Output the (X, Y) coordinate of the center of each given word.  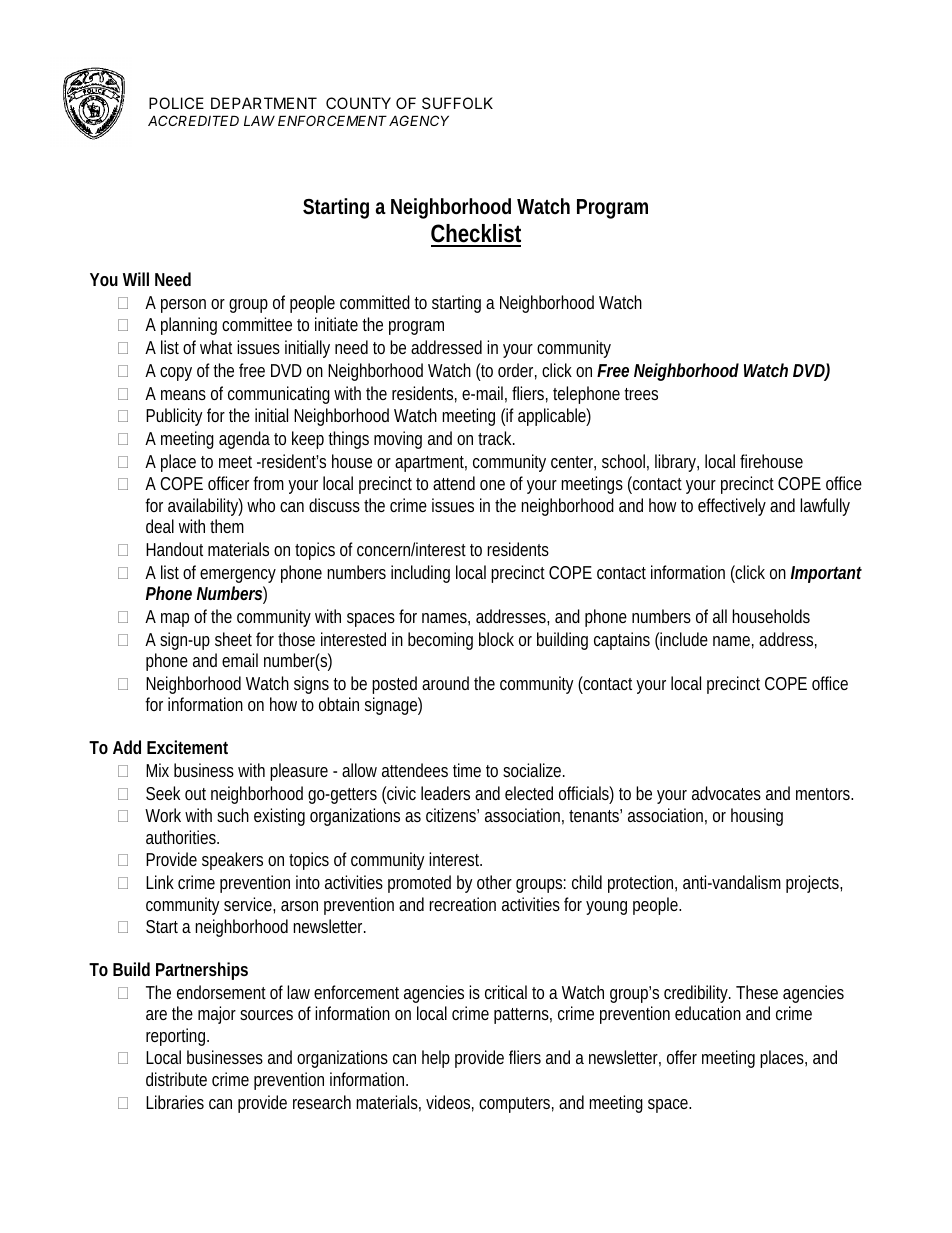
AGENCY (419, 120)
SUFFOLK (457, 103)
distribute (176, 1079)
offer (682, 1057)
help (436, 1059)
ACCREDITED (193, 120)
